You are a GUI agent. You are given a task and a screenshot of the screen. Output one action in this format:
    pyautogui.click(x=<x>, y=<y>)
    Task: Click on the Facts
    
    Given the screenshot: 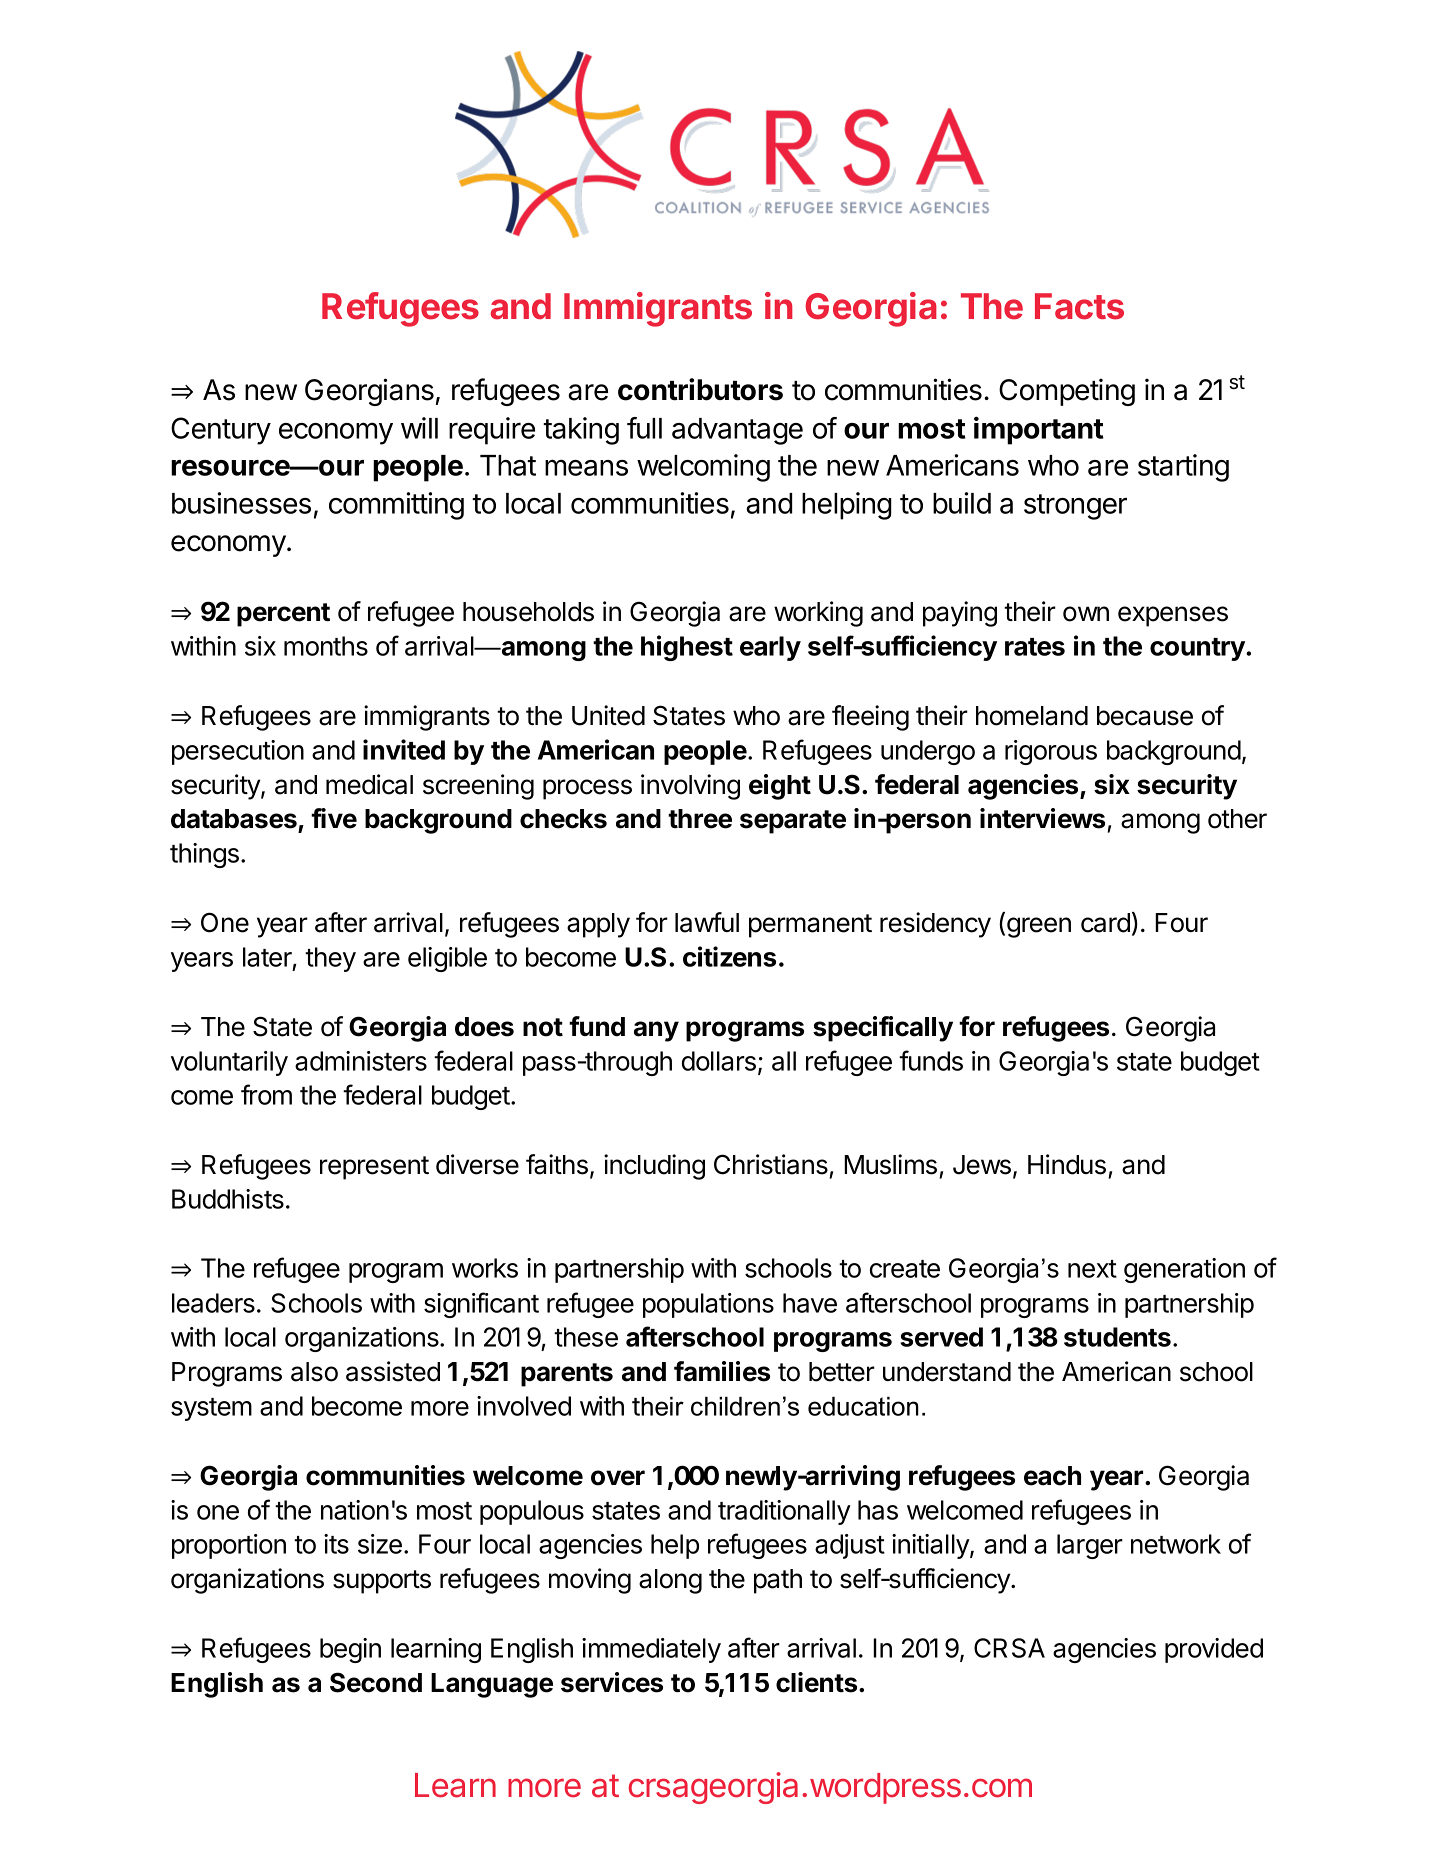 What is the action you would take?
    pyautogui.click(x=1079, y=306)
